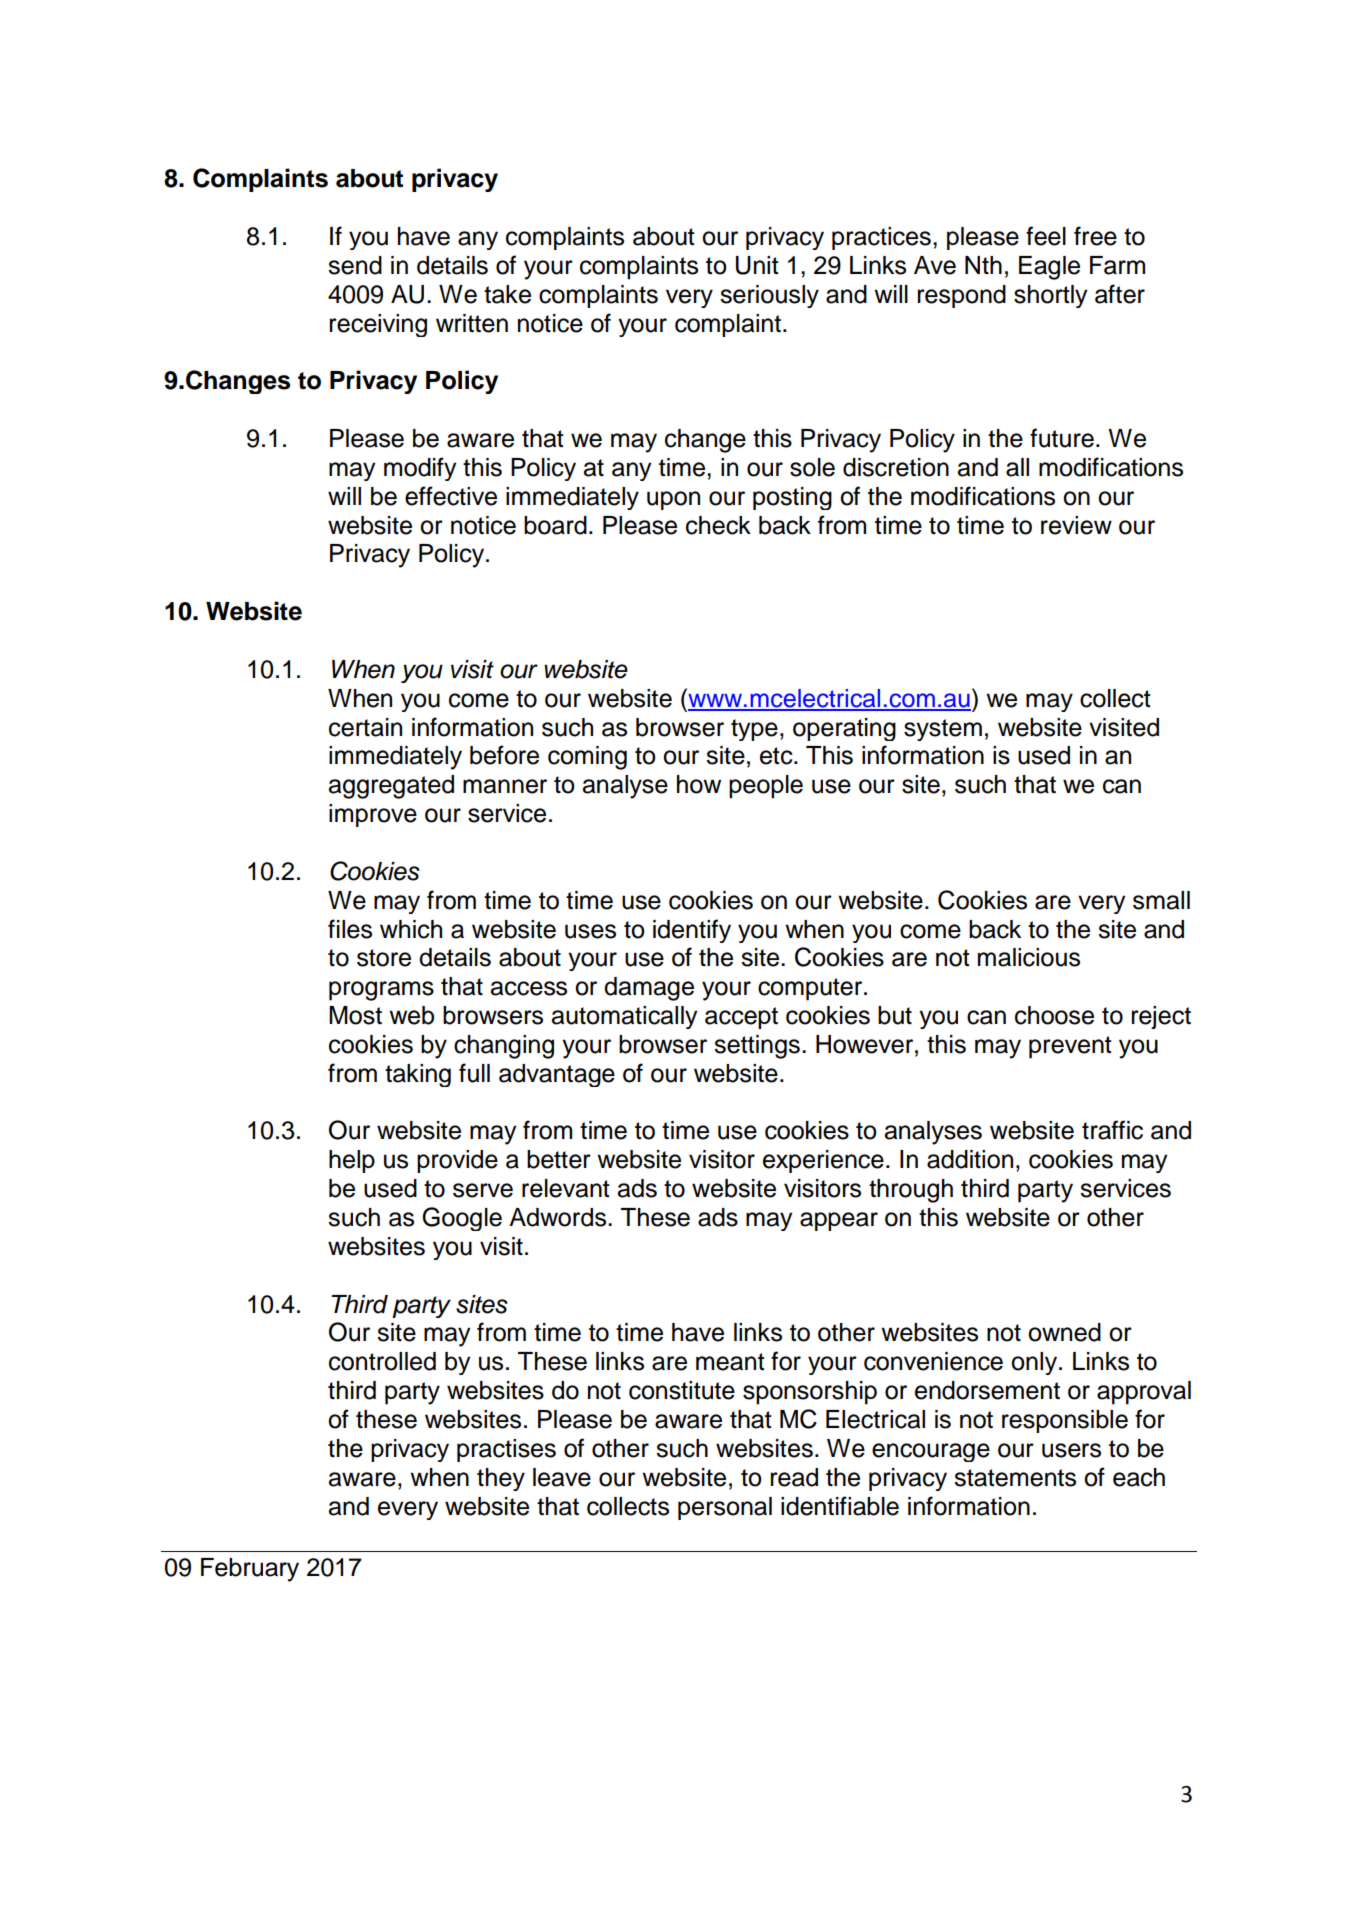  Describe the element at coordinates (692, 931) in the screenshot. I see `identify` at that location.
